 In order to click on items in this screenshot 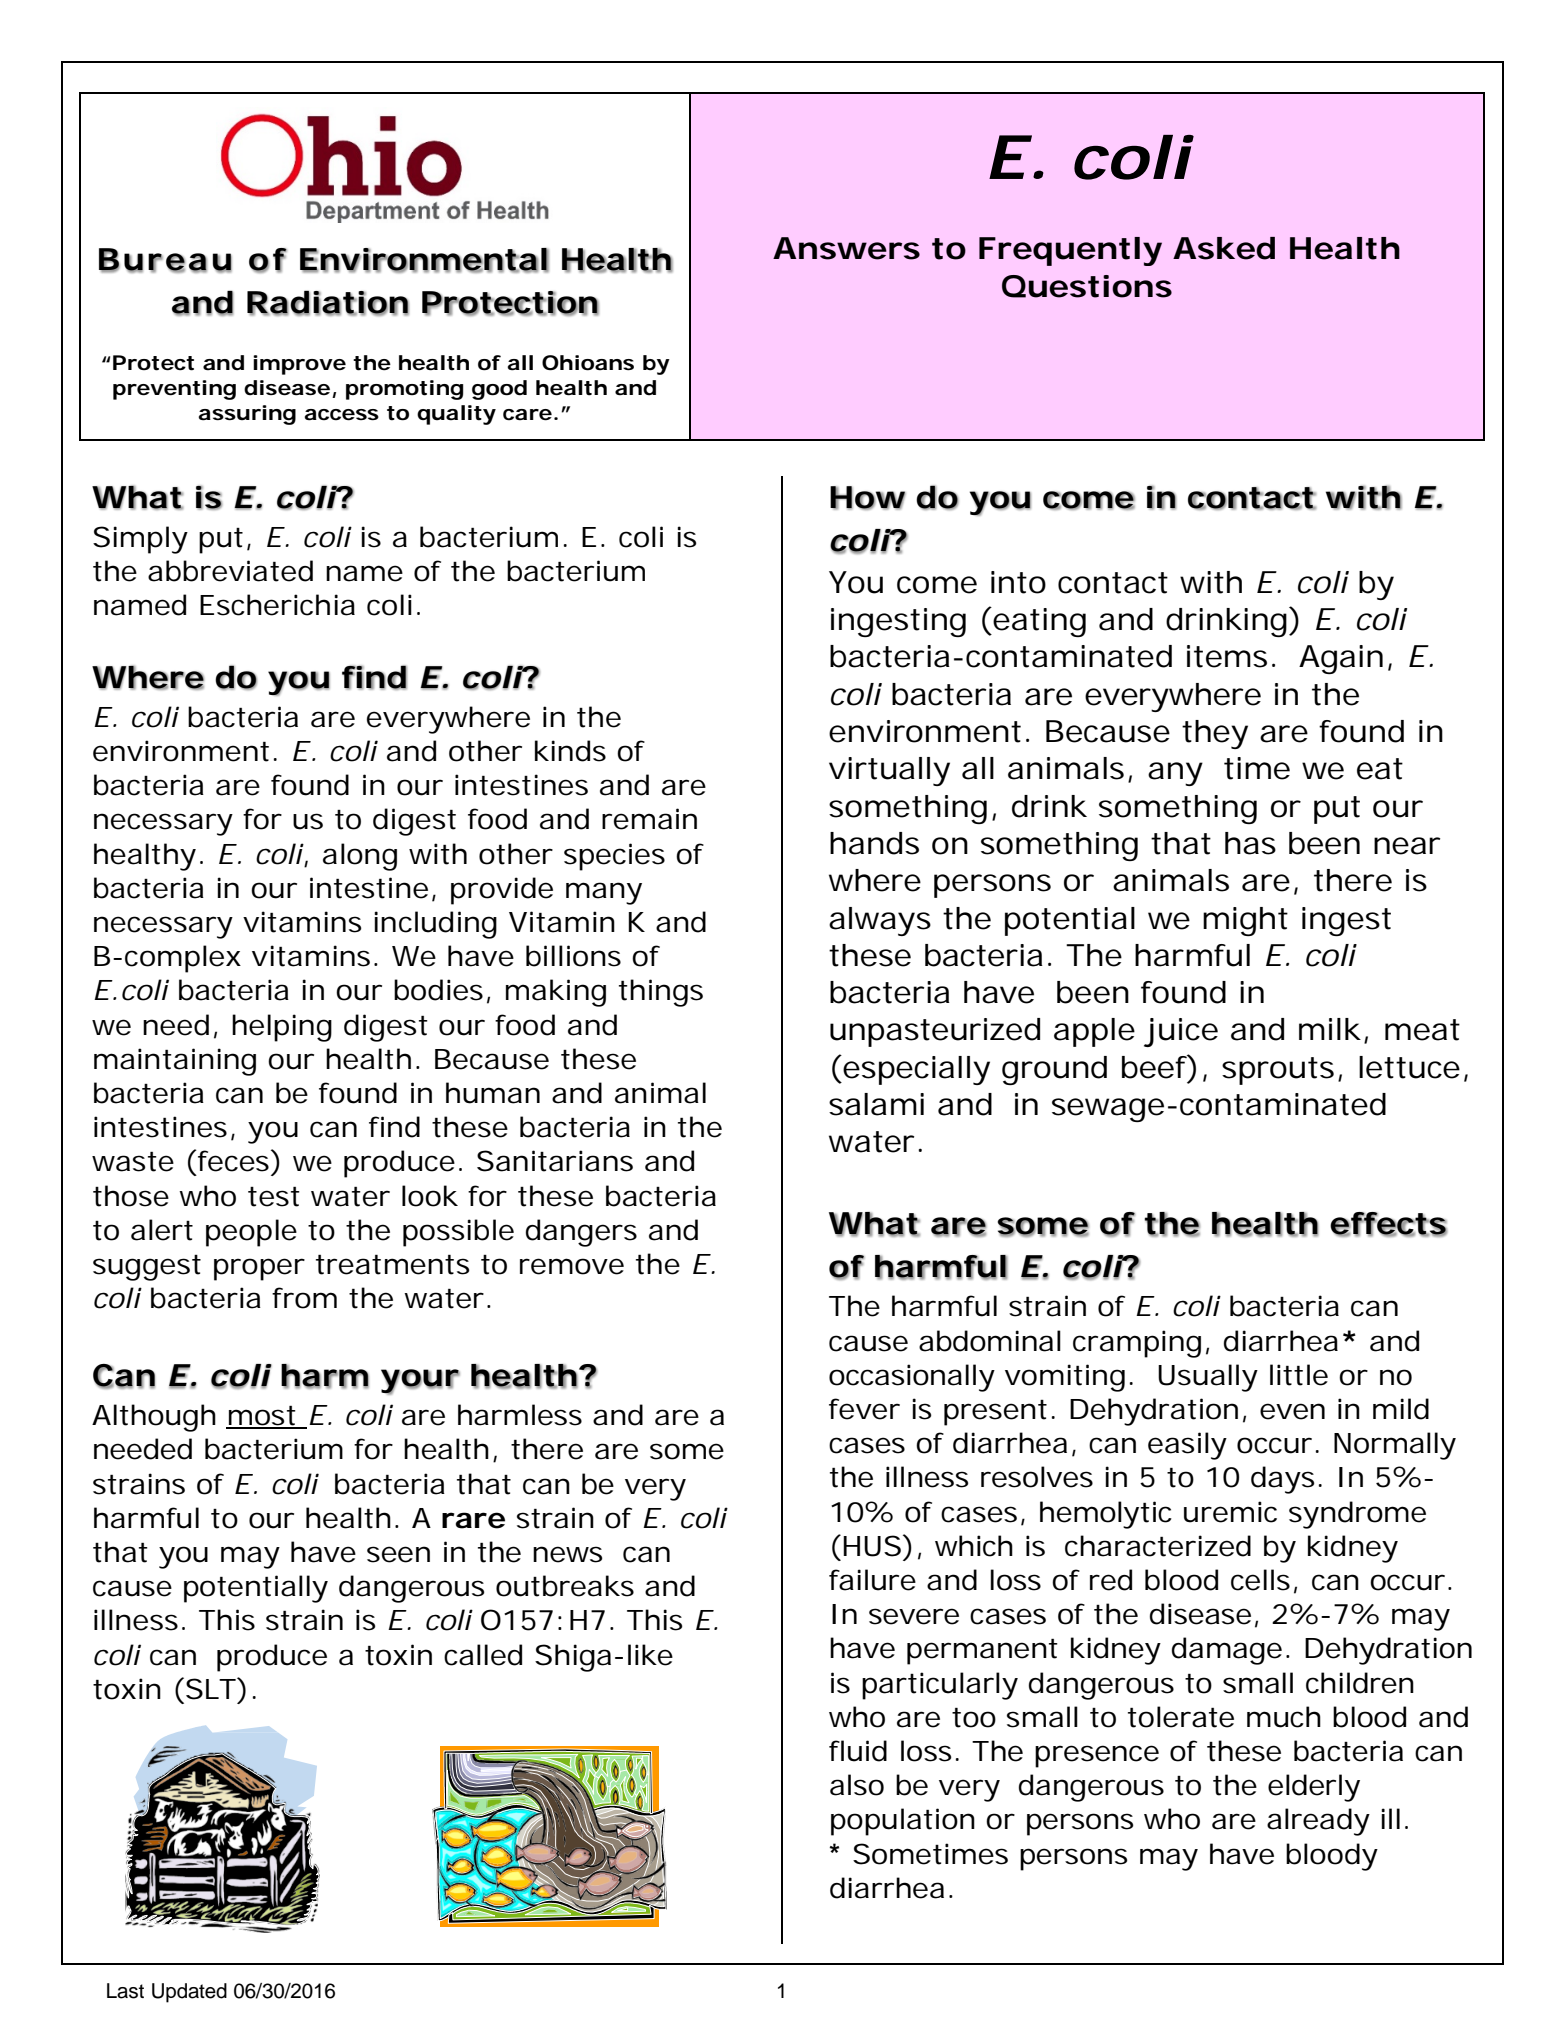, I will do `click(1227, 656)`.
